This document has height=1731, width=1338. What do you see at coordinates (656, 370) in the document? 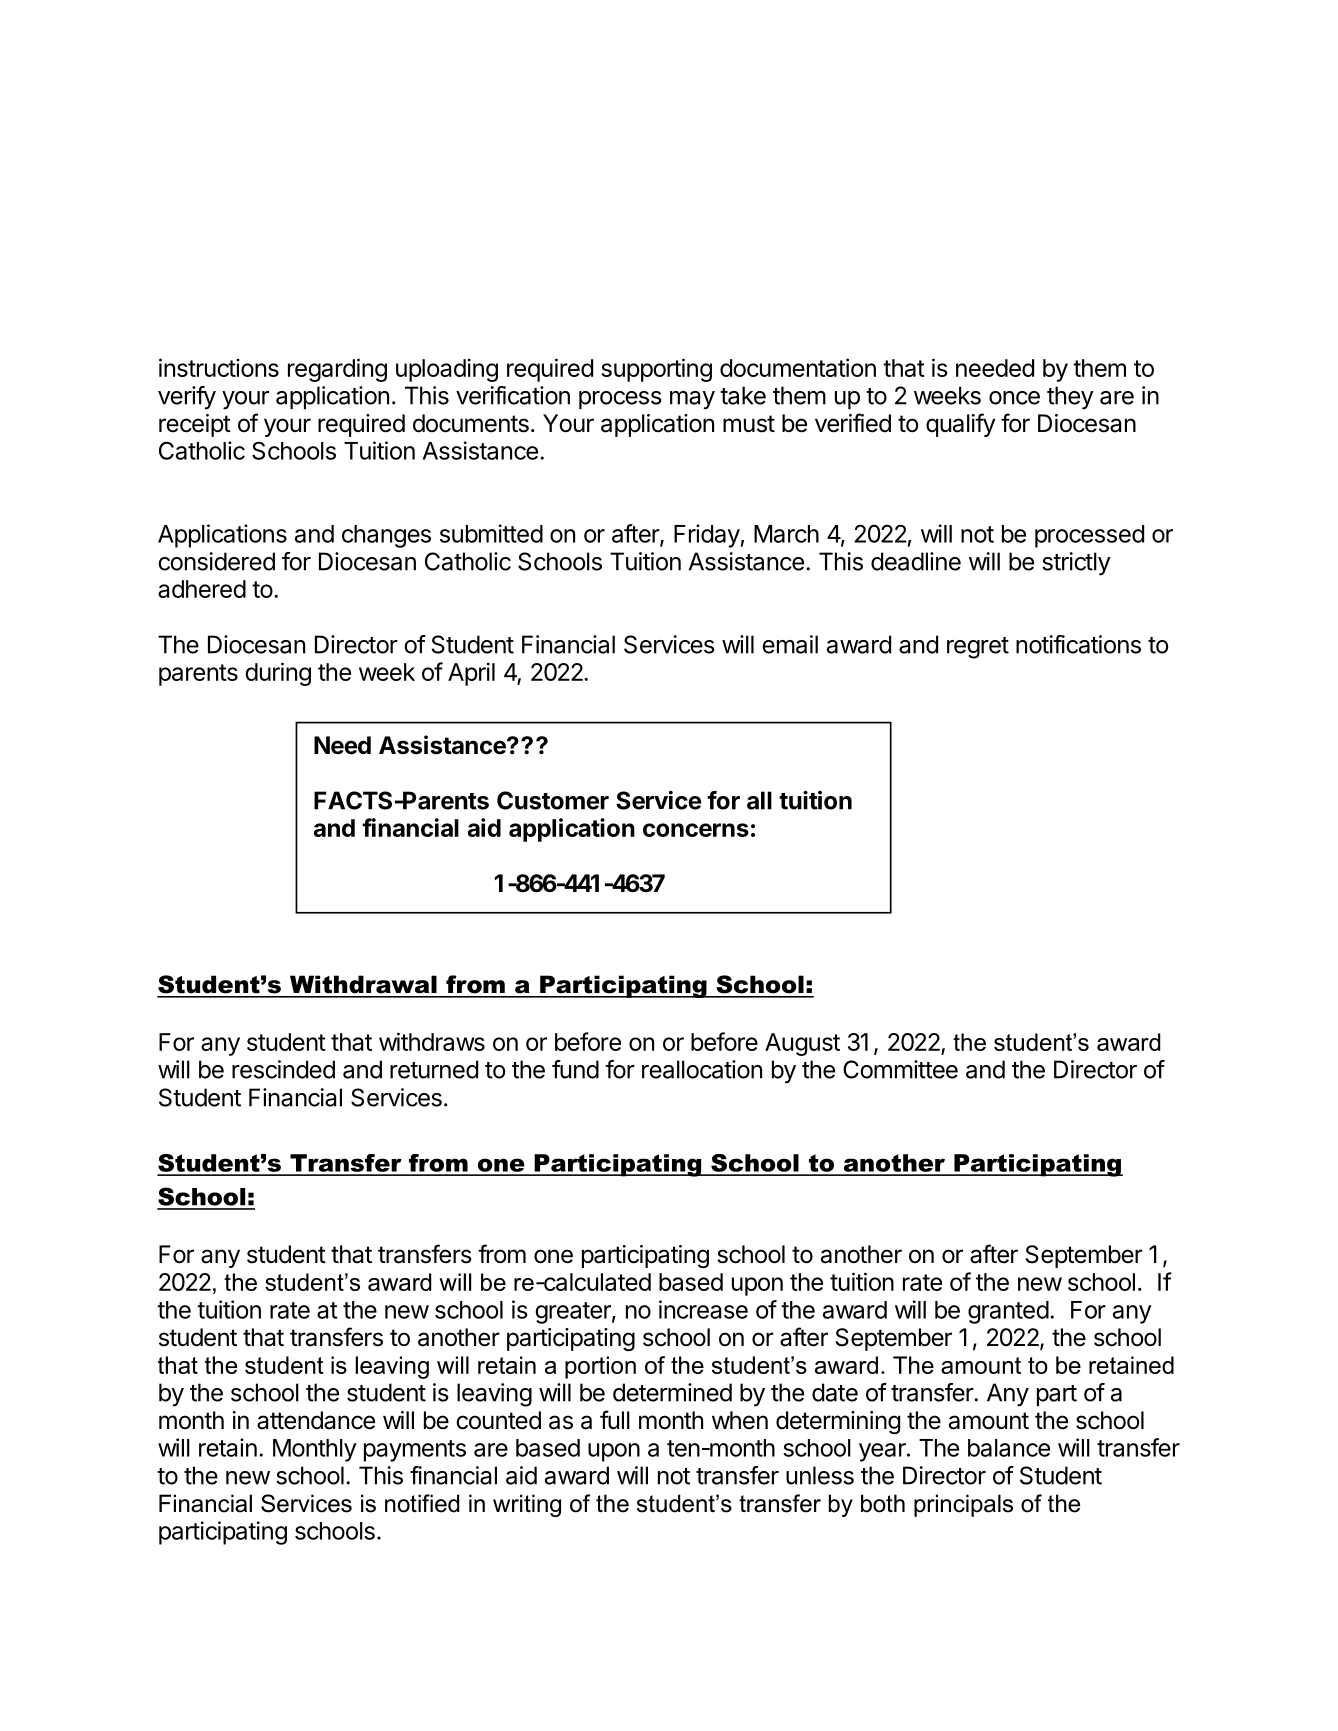
I see `supporting` at bounding box center [656, 370].
